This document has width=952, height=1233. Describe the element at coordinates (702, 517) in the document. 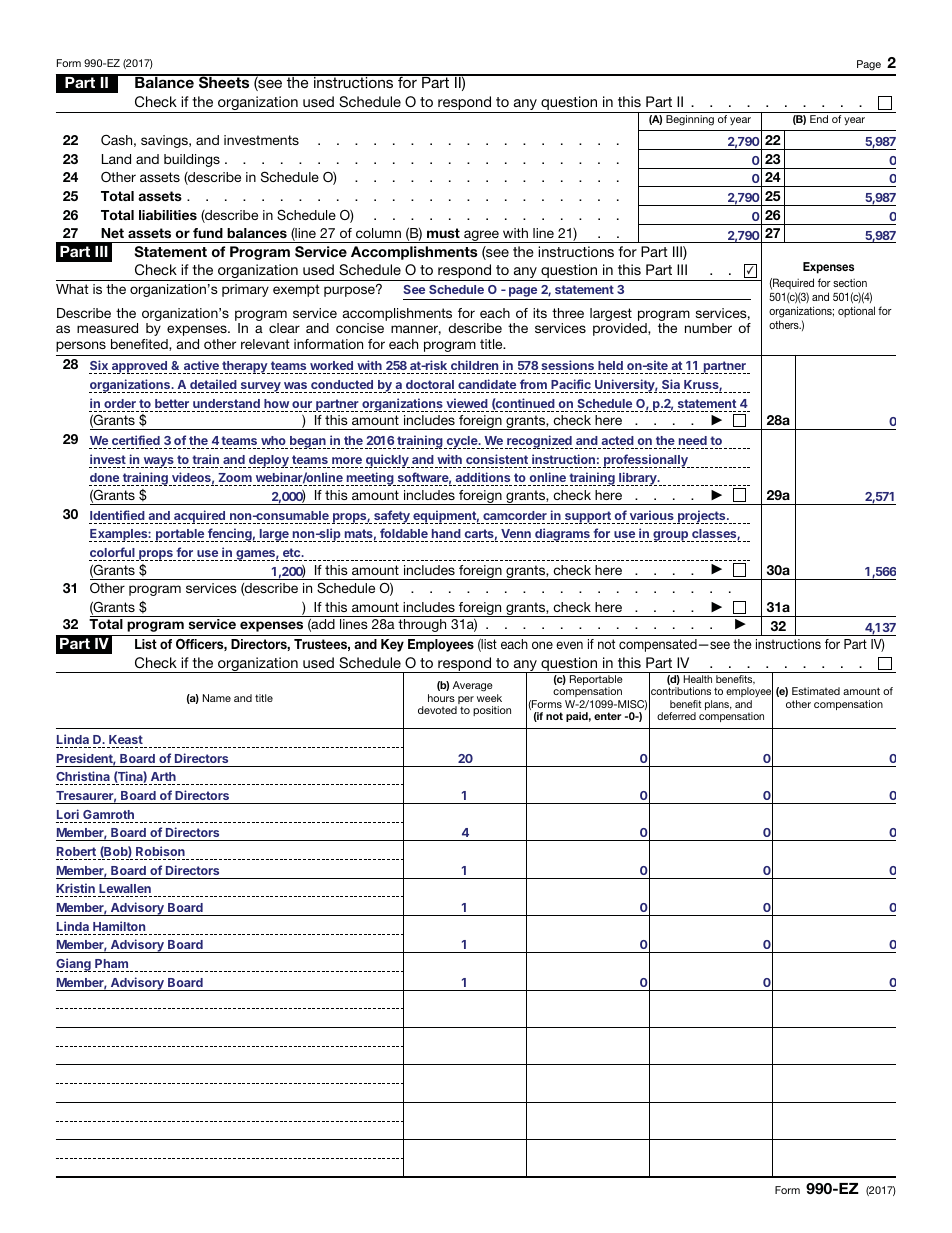

I see `projects` at that location.
